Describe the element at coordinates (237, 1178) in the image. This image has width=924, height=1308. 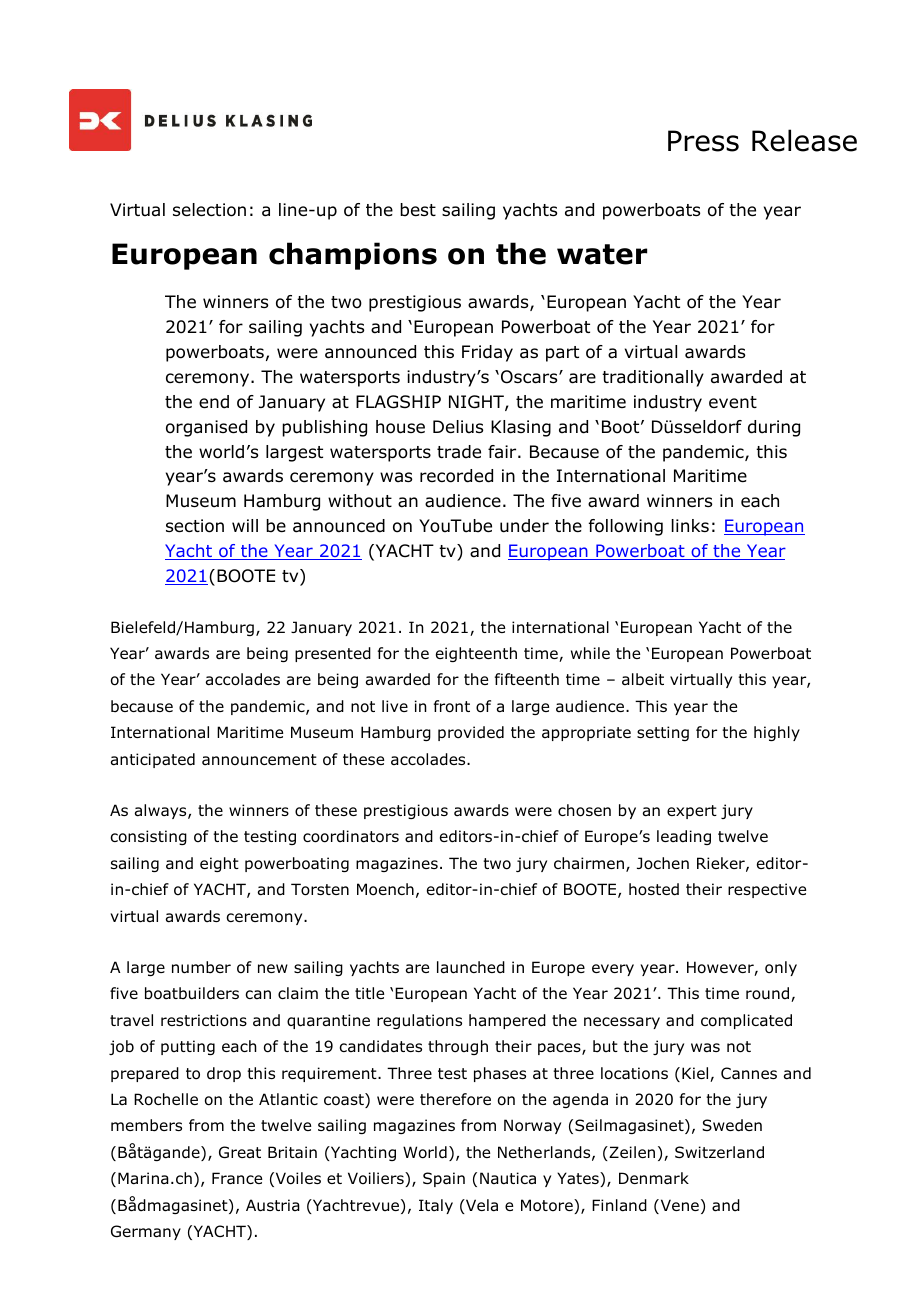
I see `France` at that location.
